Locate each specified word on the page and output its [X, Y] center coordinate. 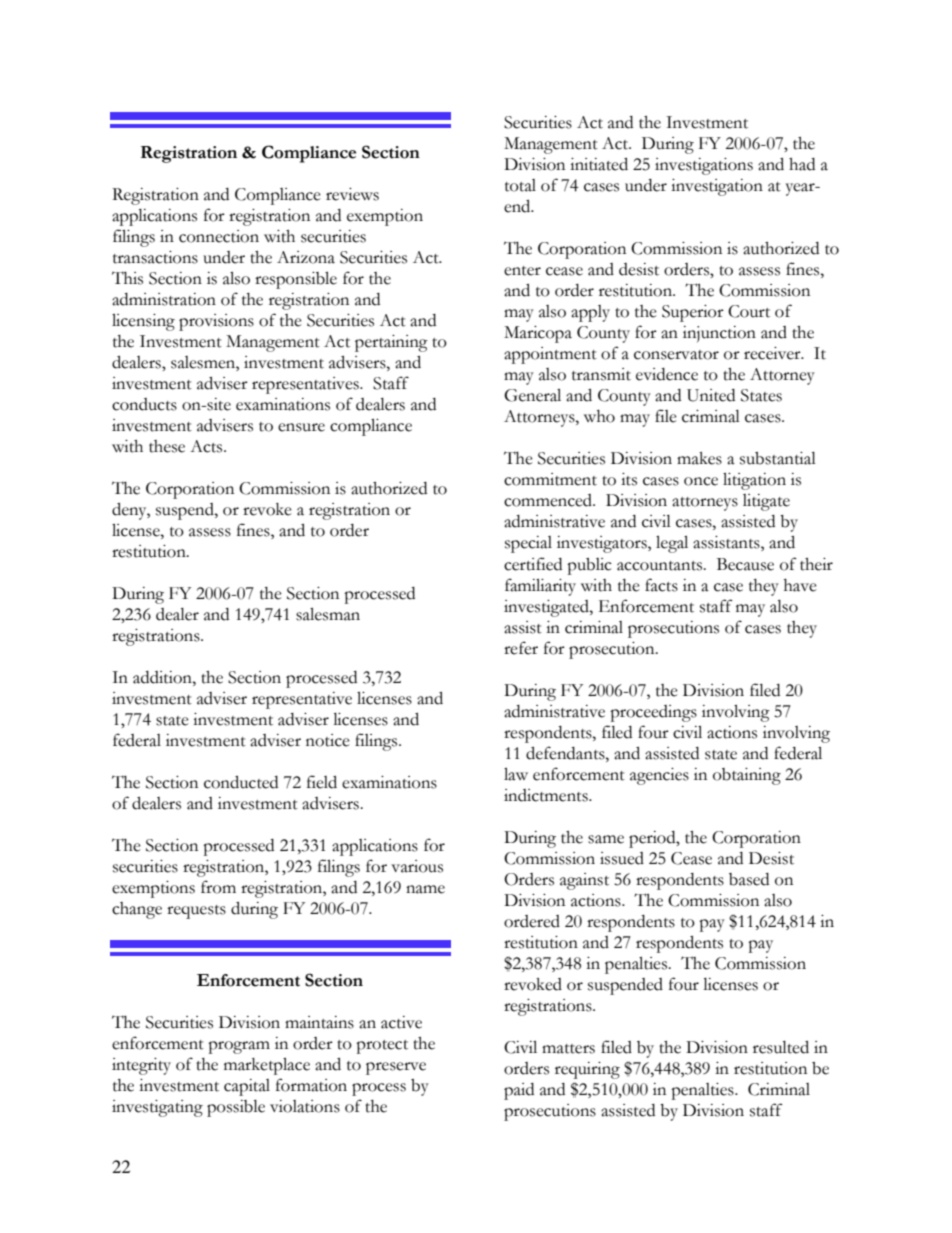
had [802, 164]
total [520, 185]
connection [219, 236]
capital [247, 1087]
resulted [781, 1047]
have [800, 585]
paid [519, 1091]
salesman [328, 614]
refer [521, 648]
